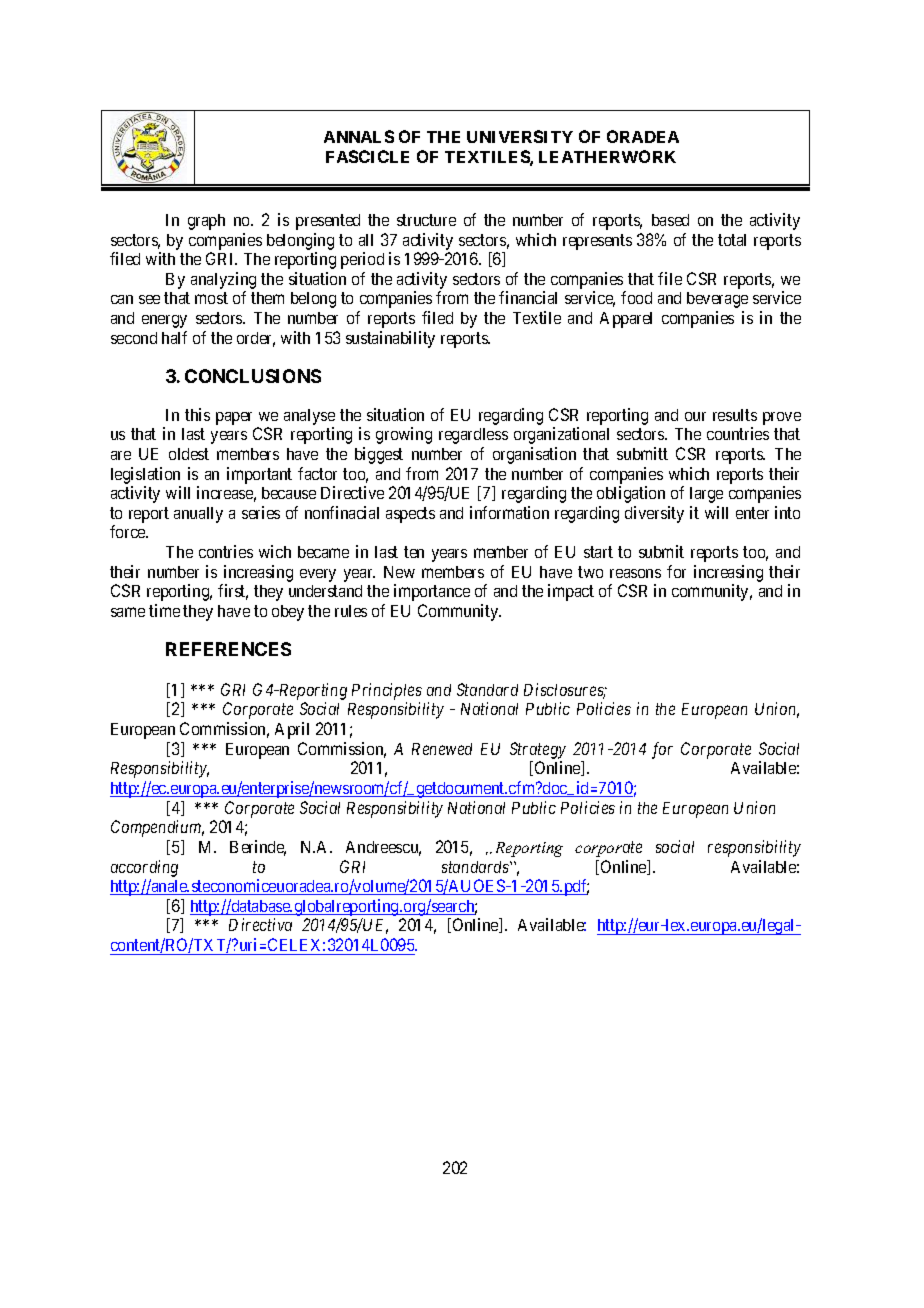 This page has width=924, height=1308. Describe the element at coordinates (706, 495) in the page. I see `large` at that location.
